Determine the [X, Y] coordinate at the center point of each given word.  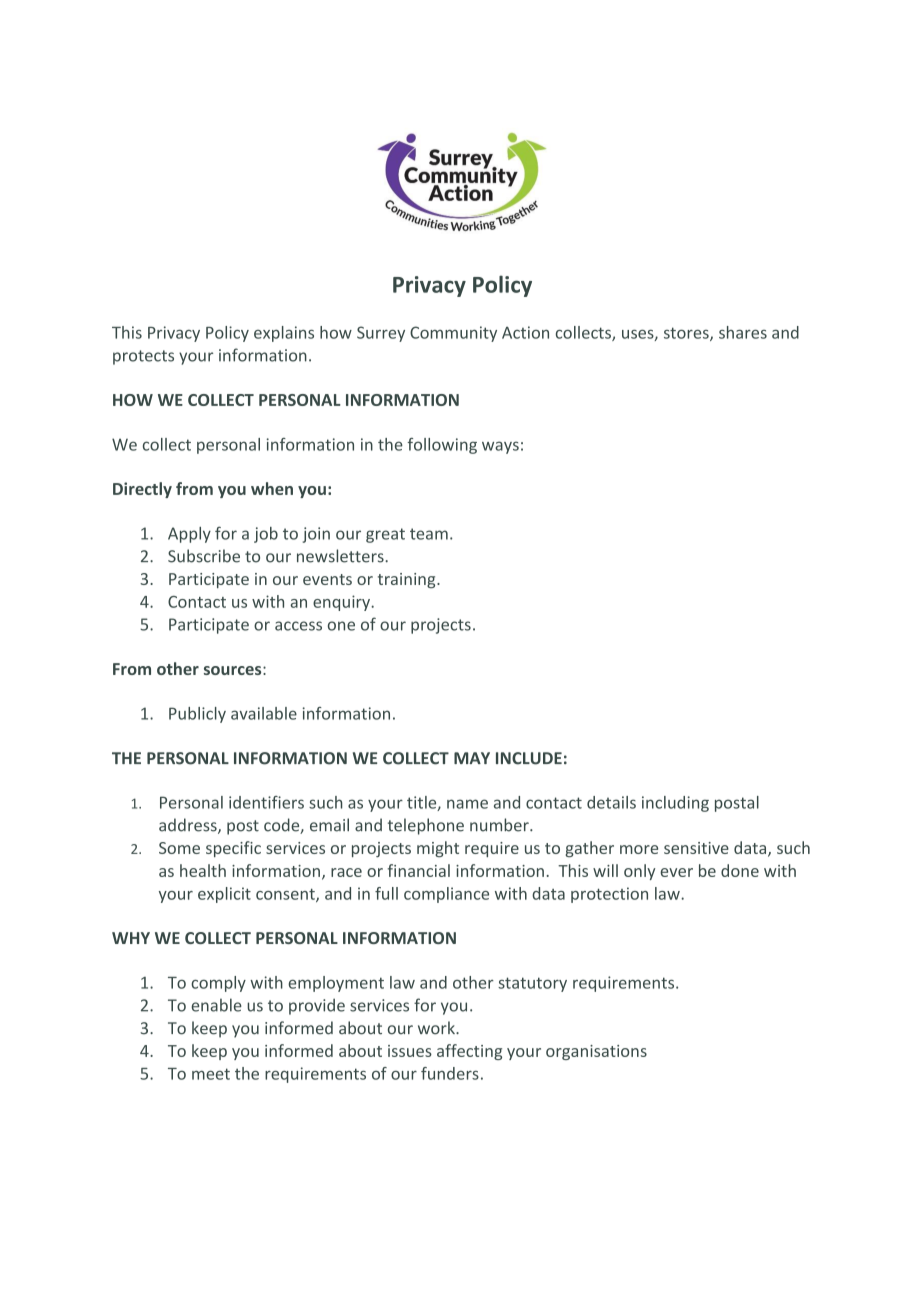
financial [419, 870]
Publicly [197, 715]
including [675, 804]
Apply [189, 535]
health [203, 870]
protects [143, 357]
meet [211, 1074]
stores [687, 334]
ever [676, 872]
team [429, 534]
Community [453, 334]
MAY [472, 758]
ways [500, 447]
